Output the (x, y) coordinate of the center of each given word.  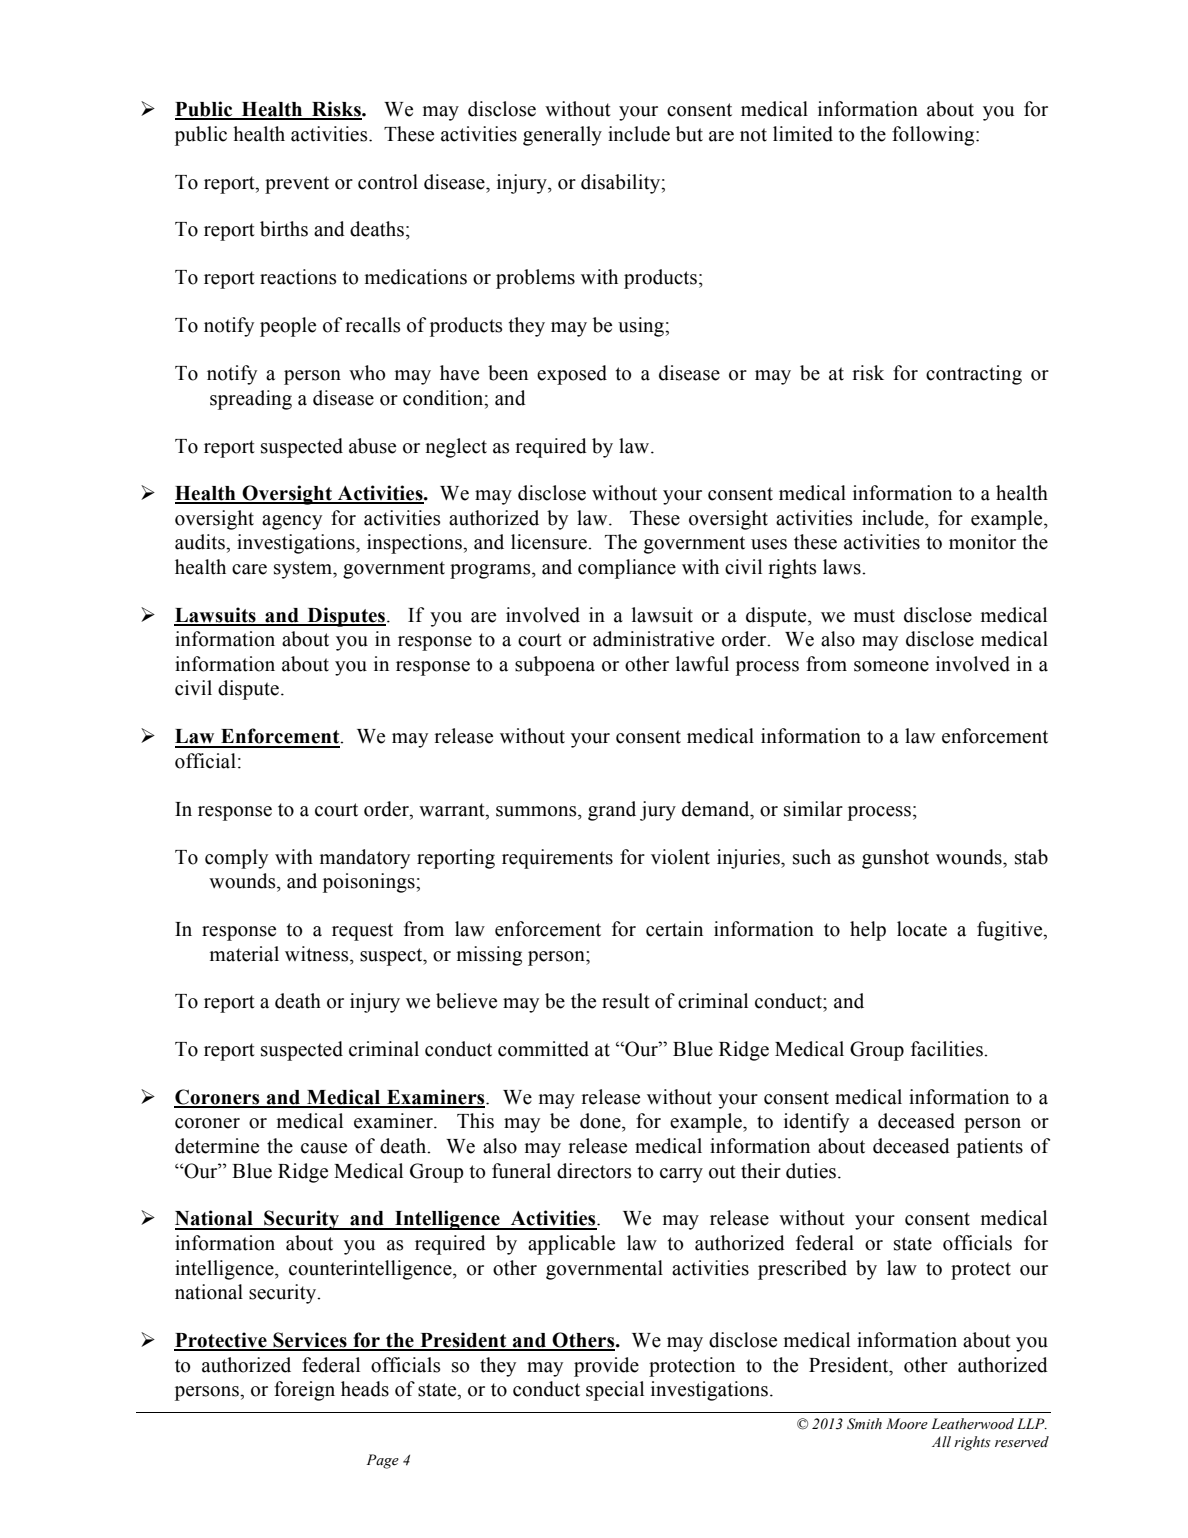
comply (236, 859)
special (615, 1391)
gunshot (895, 859)
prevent (297, 185)
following (934, 136)
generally (562, 136)
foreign (304, 1391)
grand (612, 811)
